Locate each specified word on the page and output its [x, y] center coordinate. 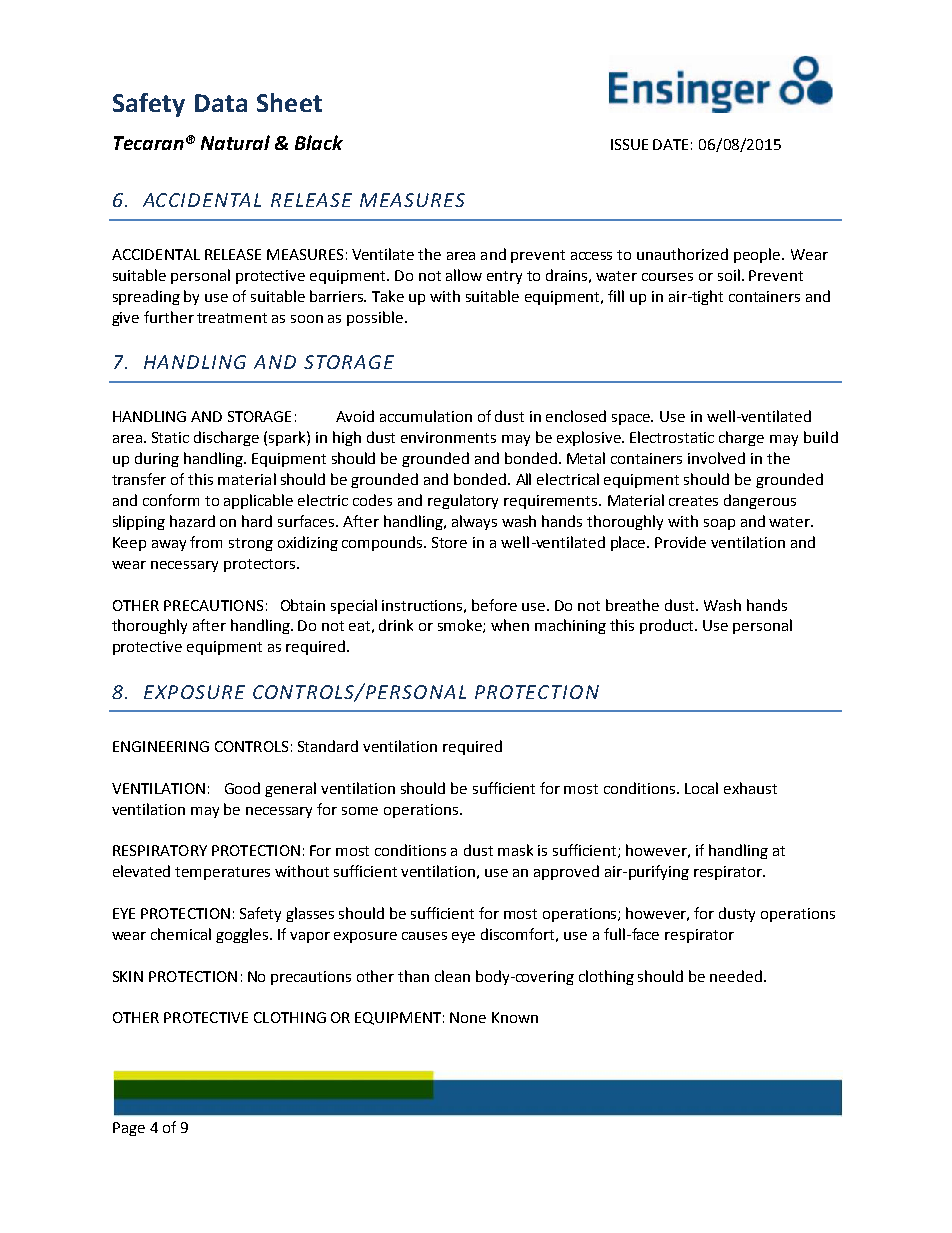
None [468, 1017]
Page [129, 1129]
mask [515, 850]
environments [448, 437]
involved [716, 458]
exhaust [750, 788]
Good [242, 788]
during [157, 459]
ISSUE [629, 144]
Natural [235, 142]
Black [319, 142]
